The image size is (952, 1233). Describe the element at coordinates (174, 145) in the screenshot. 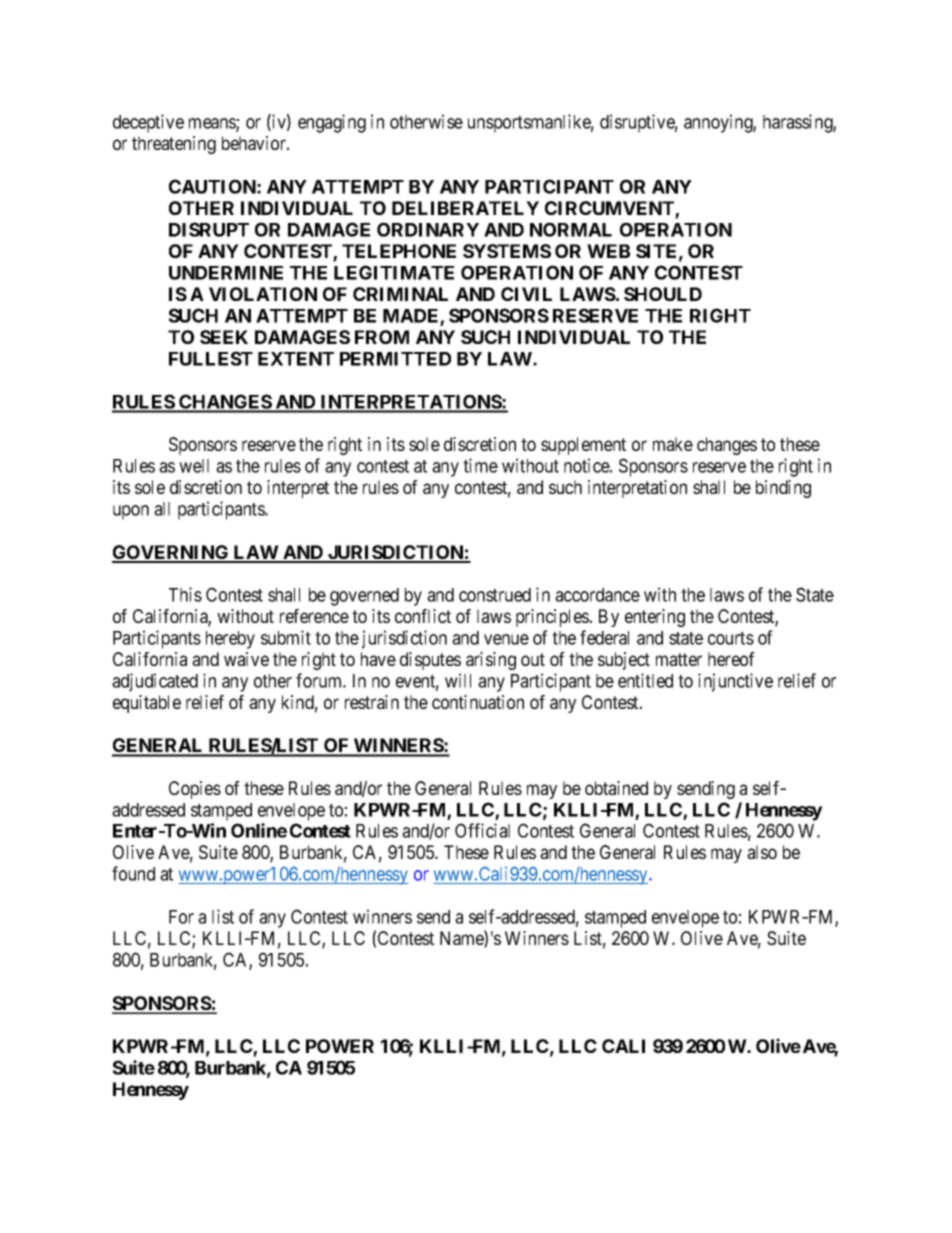

I see `threatening` at that location.
